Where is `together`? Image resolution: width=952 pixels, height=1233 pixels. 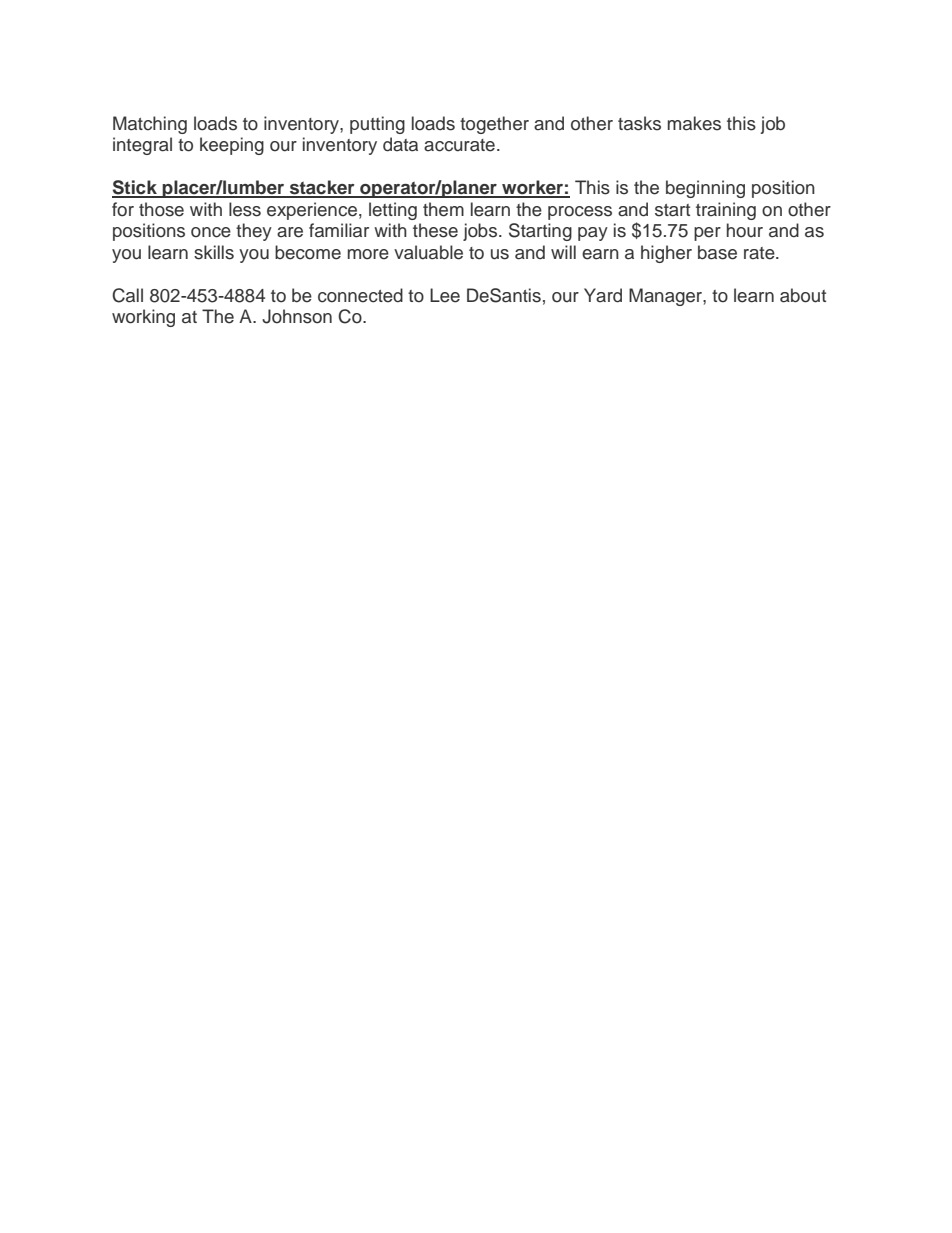 together is located at coordinates (494, 125).
